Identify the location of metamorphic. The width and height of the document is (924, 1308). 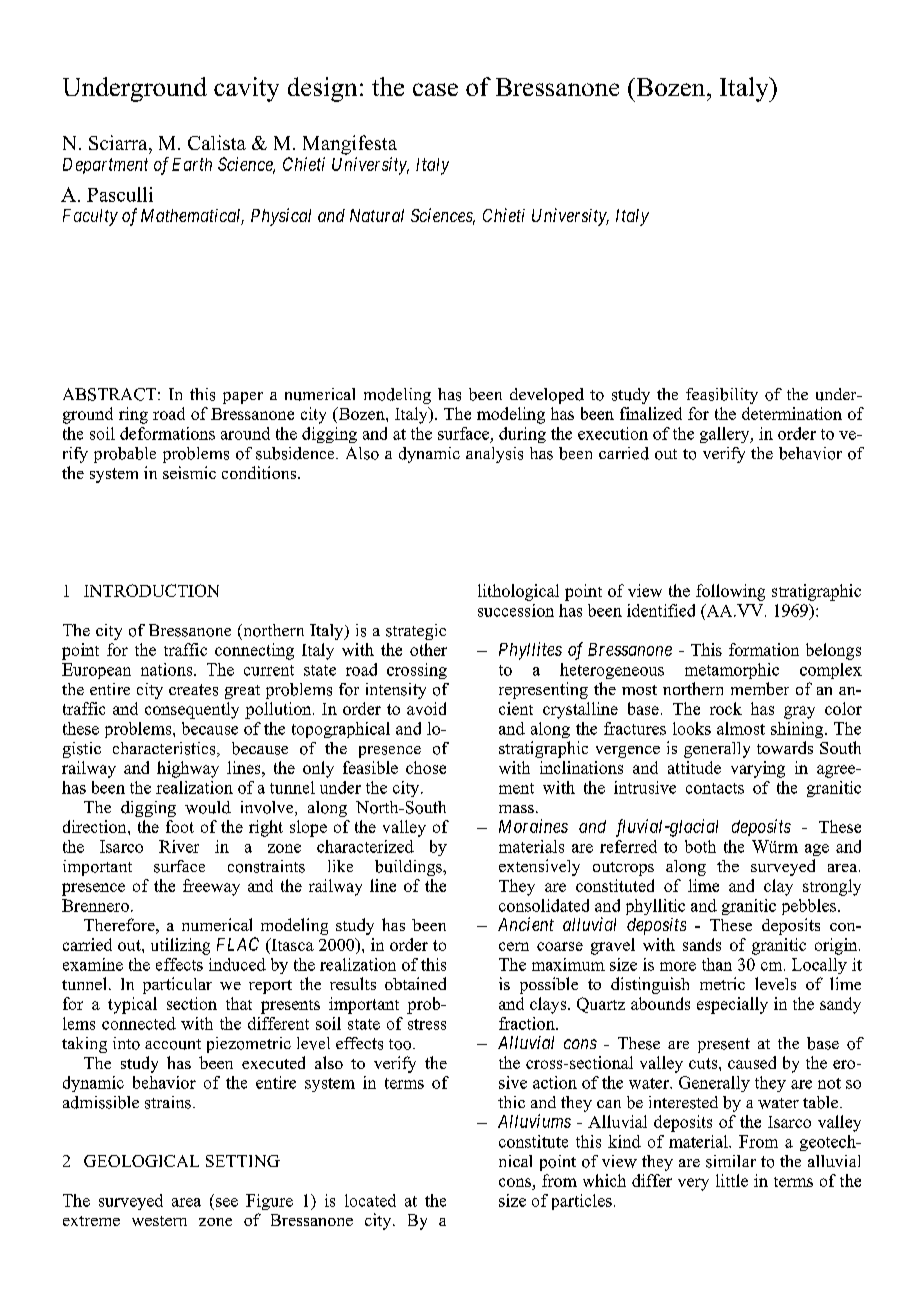
(732, 671).
